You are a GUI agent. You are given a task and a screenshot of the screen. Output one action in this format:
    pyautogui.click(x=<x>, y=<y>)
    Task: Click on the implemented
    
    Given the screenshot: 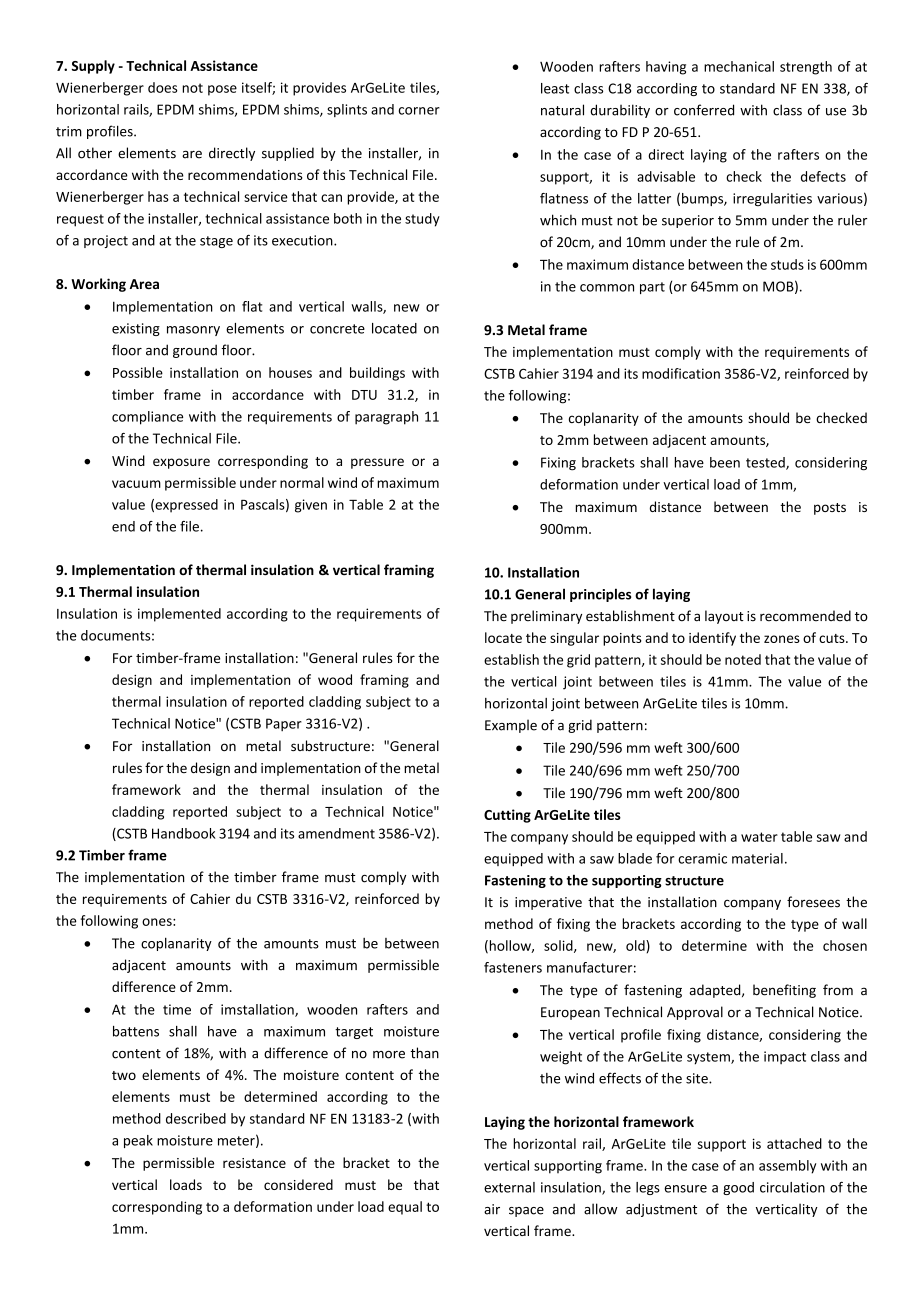 What is the action you would take?
    pyautogui.click(x=179, y=615)
